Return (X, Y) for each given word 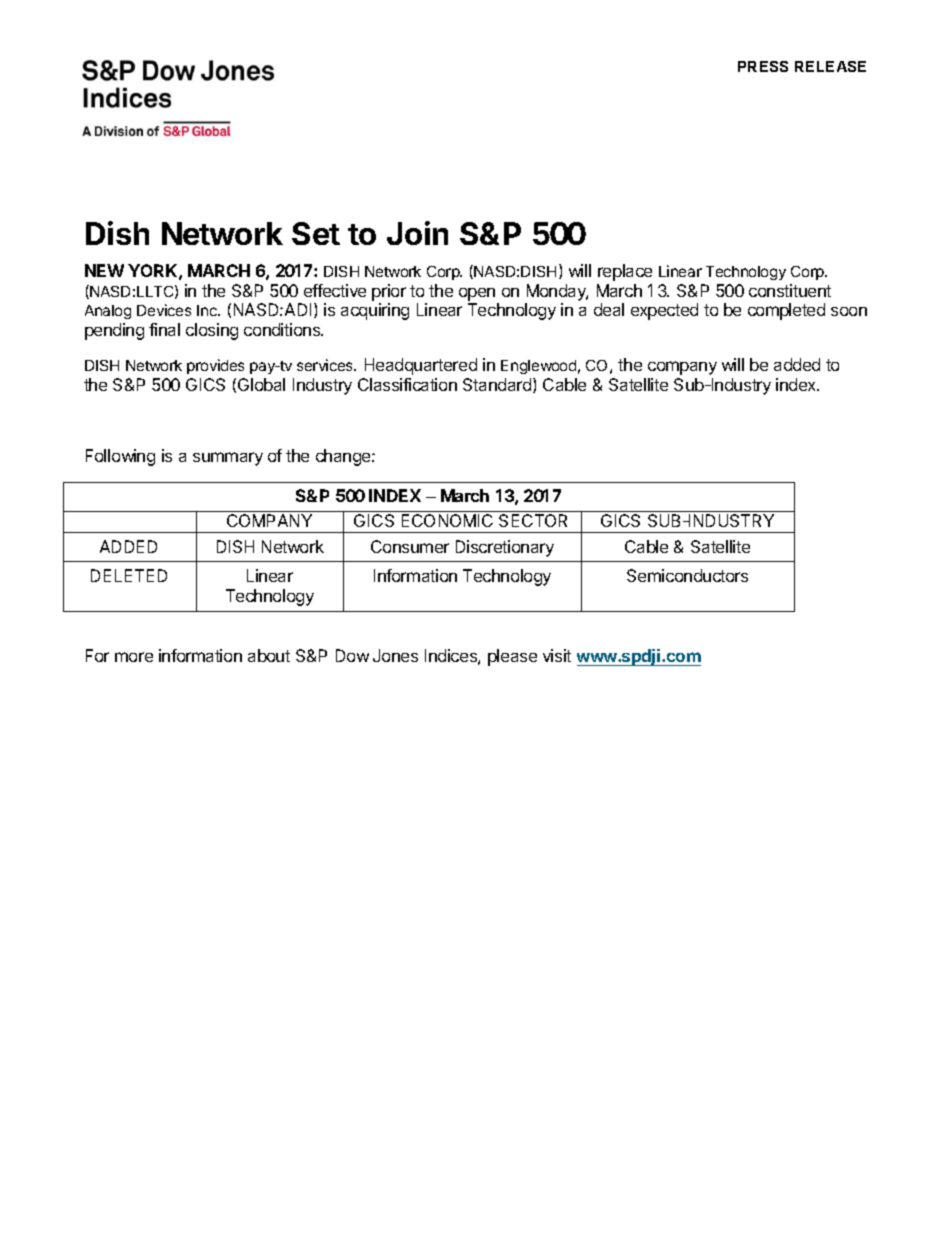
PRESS (763, 66)
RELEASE (830, 66)
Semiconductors (687, 575)
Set (316, 233)
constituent (790, 290)
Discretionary (505, 548)
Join (417, 233)
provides (215, 366)
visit (557, 655)
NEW (104, 270)
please (512, 657)
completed (786, 311)
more (134, 657)
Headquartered (421, 366)
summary (228, 459)
